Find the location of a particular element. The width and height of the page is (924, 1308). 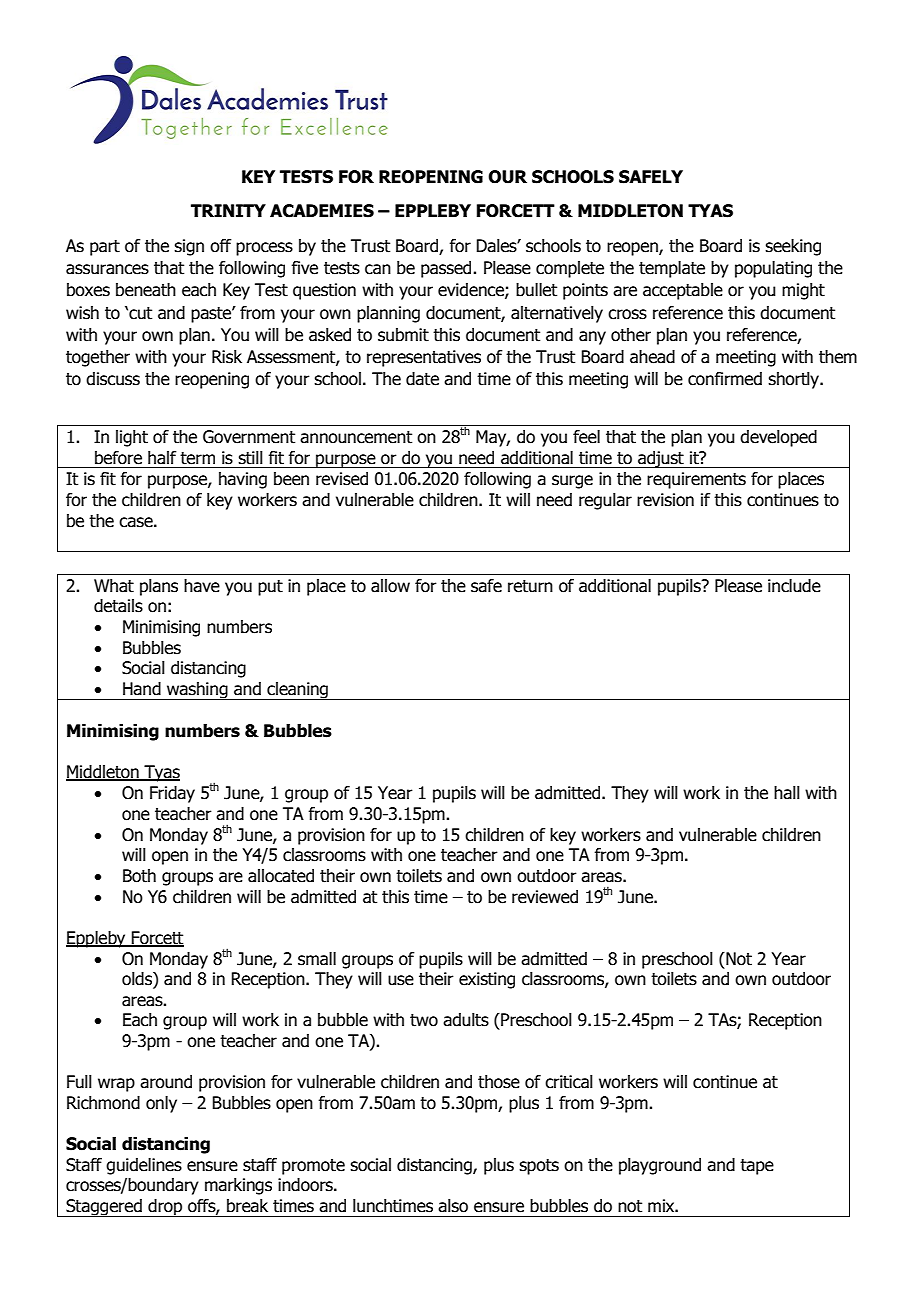

seeking is located at coordinates (793, 247).
